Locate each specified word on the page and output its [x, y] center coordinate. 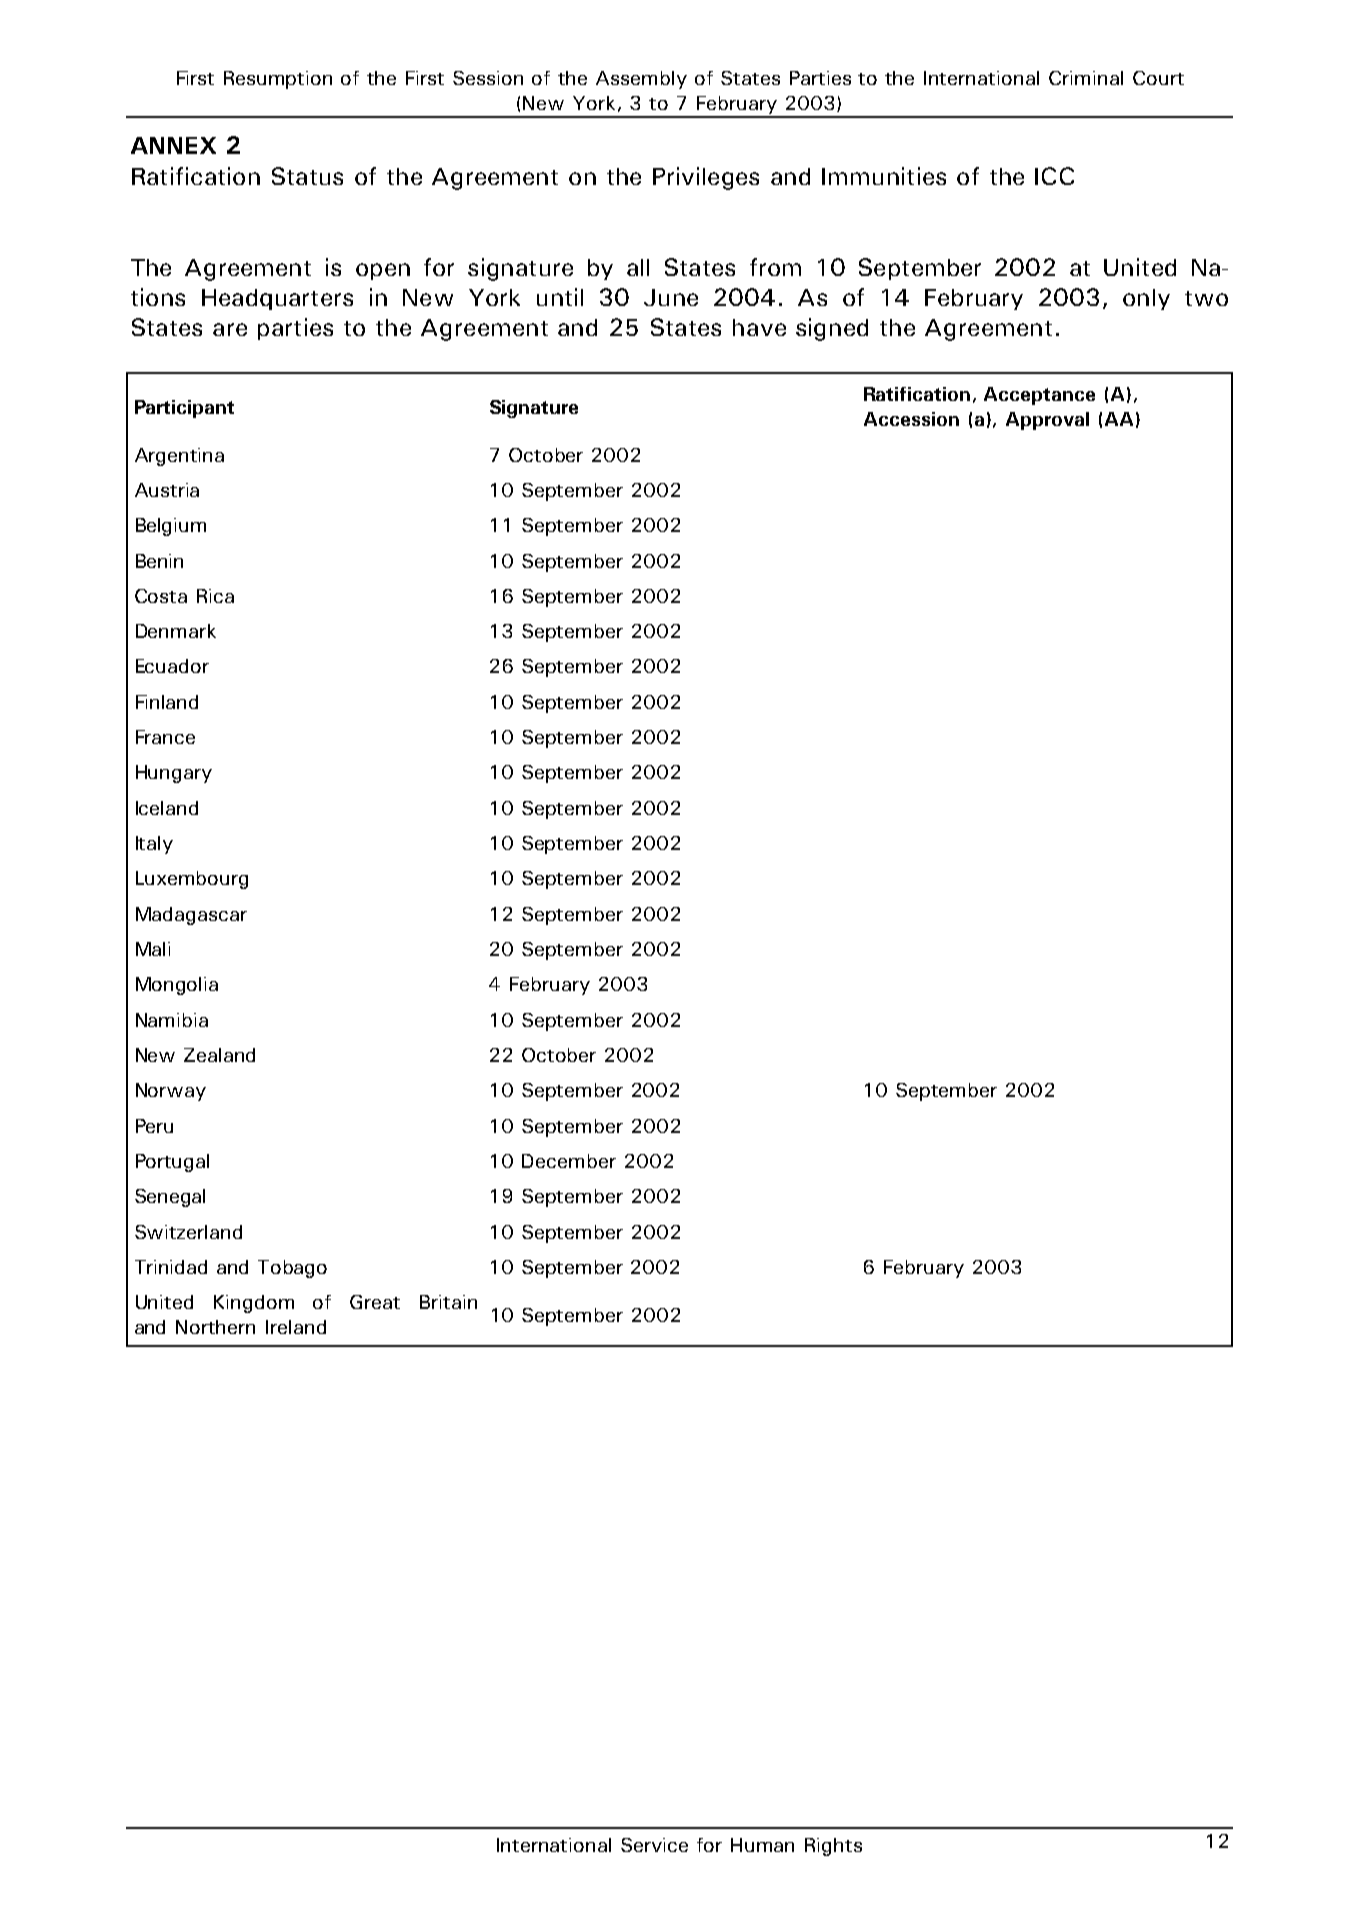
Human [762, 1845]
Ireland [296, 1327]
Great [375, 1302]
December [569, 1161]
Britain [448, 1302]
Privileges [706, 178]
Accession [911, 419]
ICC [1054, 176]
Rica [215, 596]
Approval [1047, 421]
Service [654, 1845]
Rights [833, 1847]
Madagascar [191, 916]
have [759, 327]
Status [307, 176]
